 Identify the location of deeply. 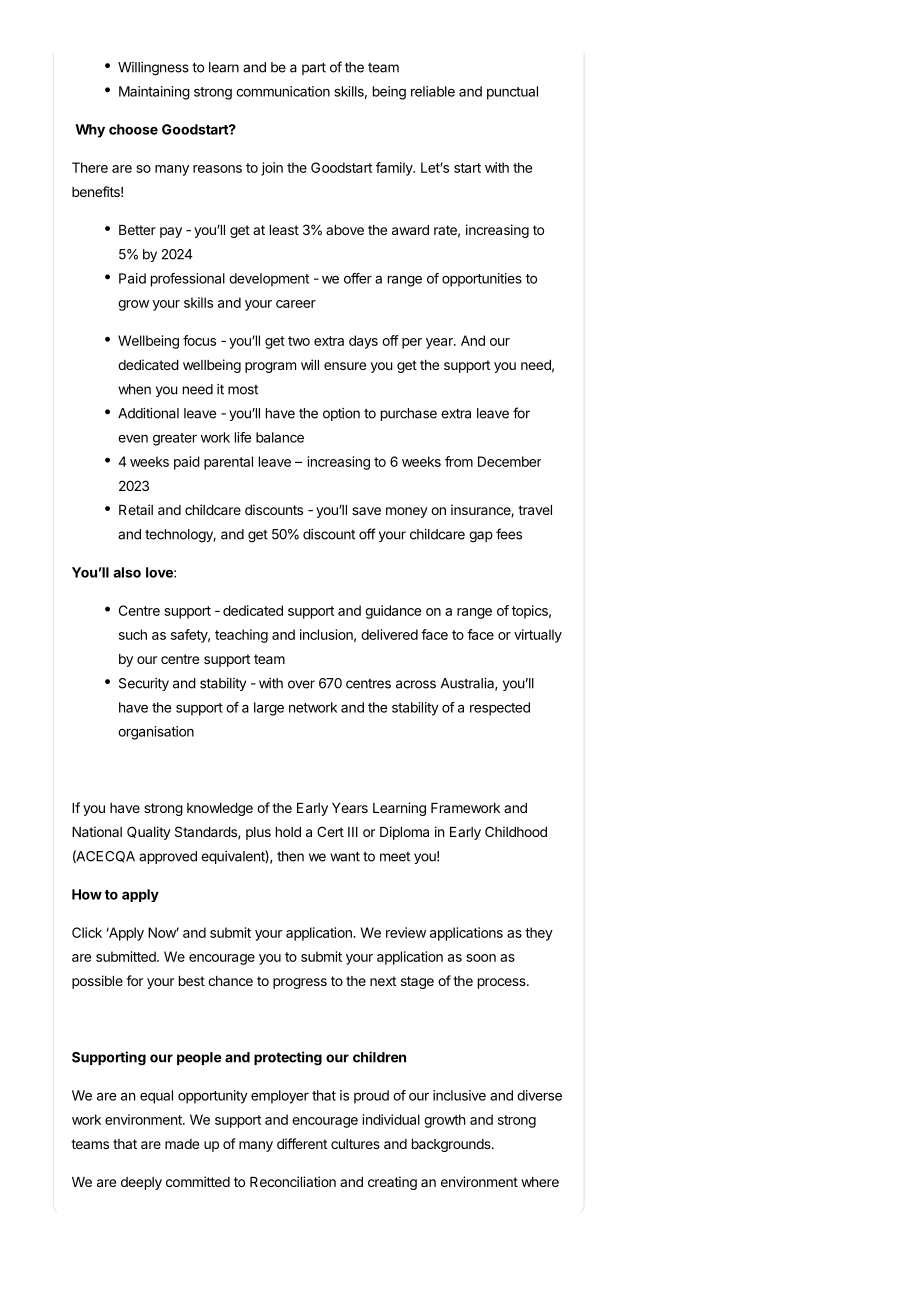
(141, 1183).
